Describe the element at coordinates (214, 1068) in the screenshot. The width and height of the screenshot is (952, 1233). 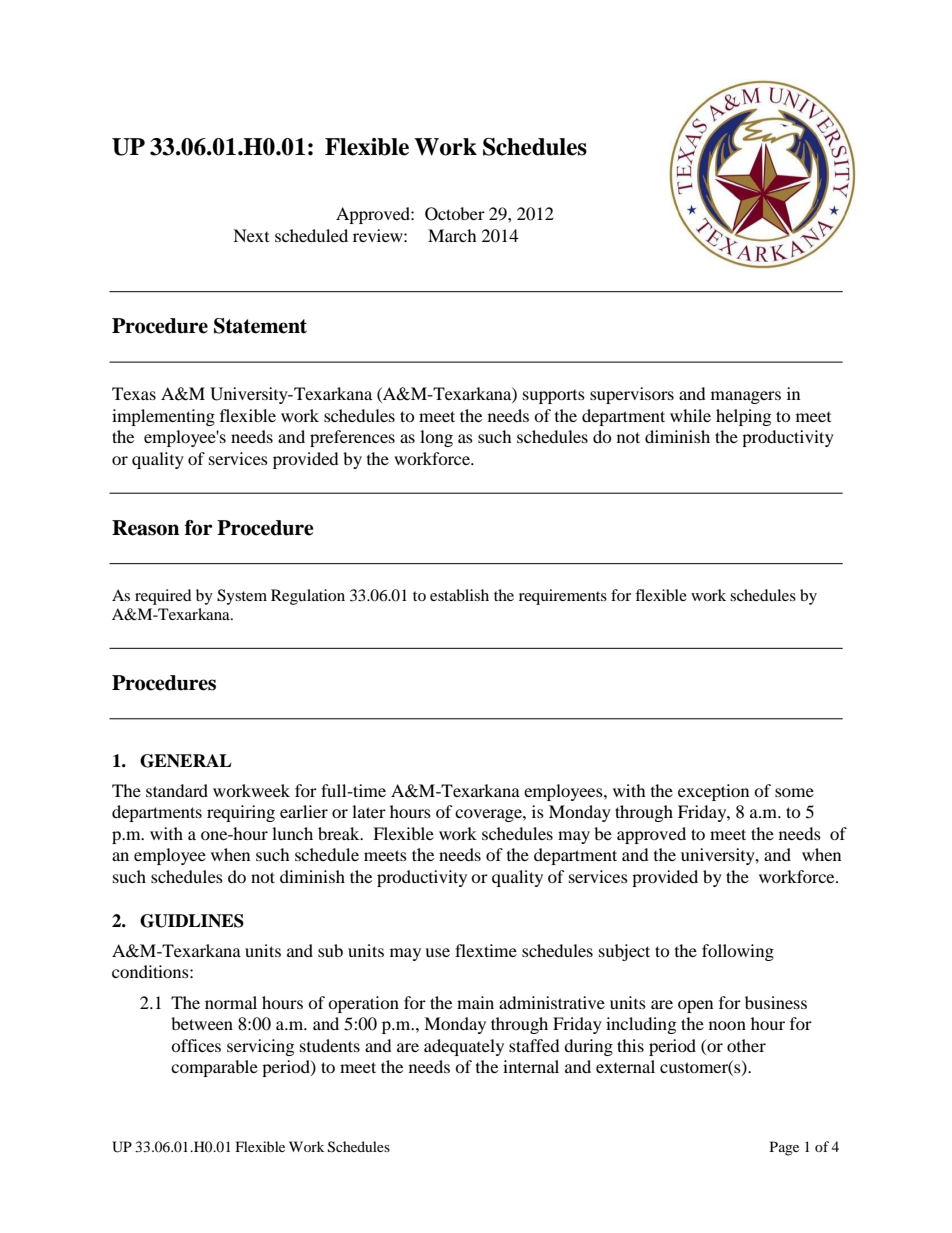
I see `comparable` at that location.
